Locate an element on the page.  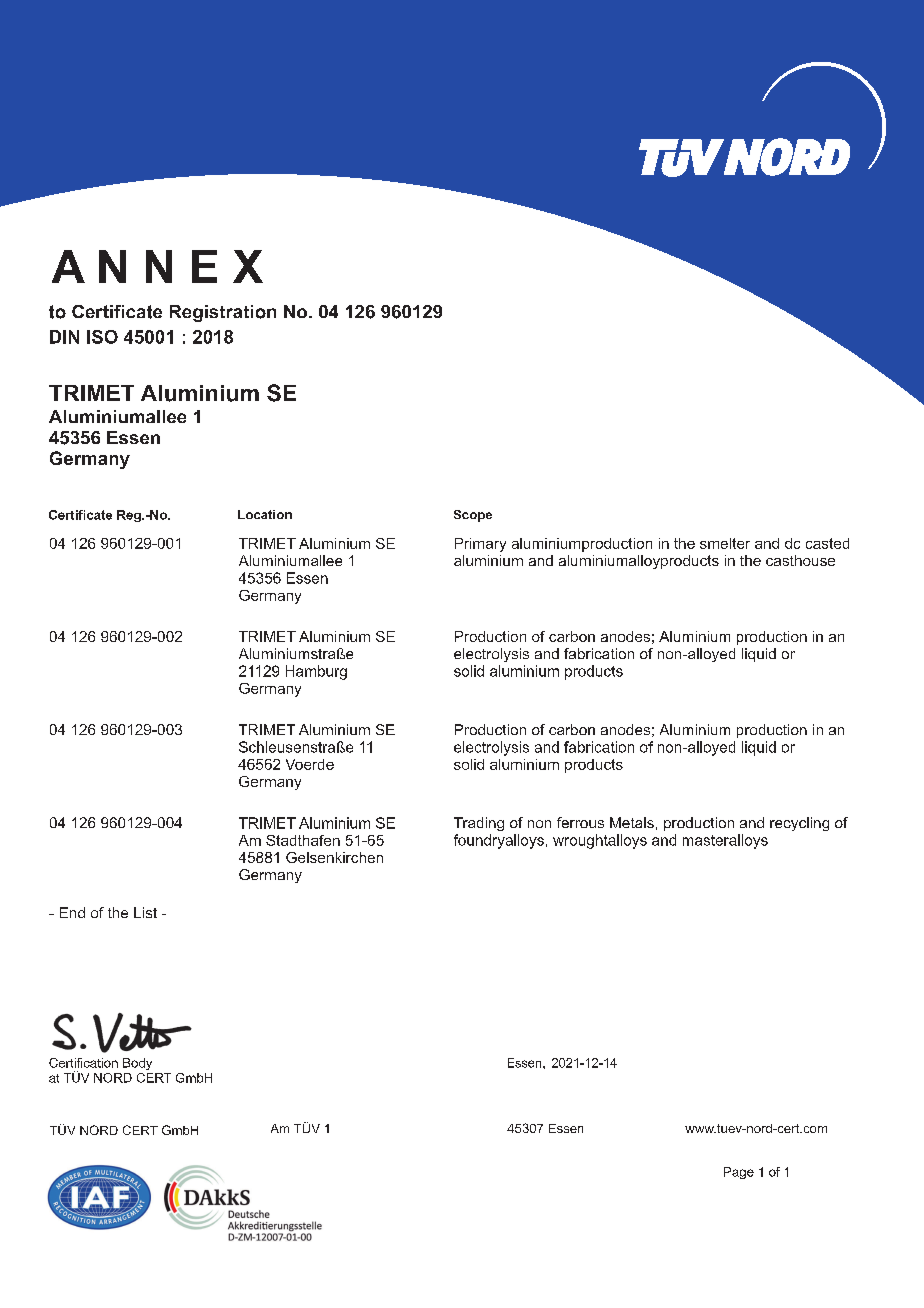
Trading is located at coordinates (479, 824).
